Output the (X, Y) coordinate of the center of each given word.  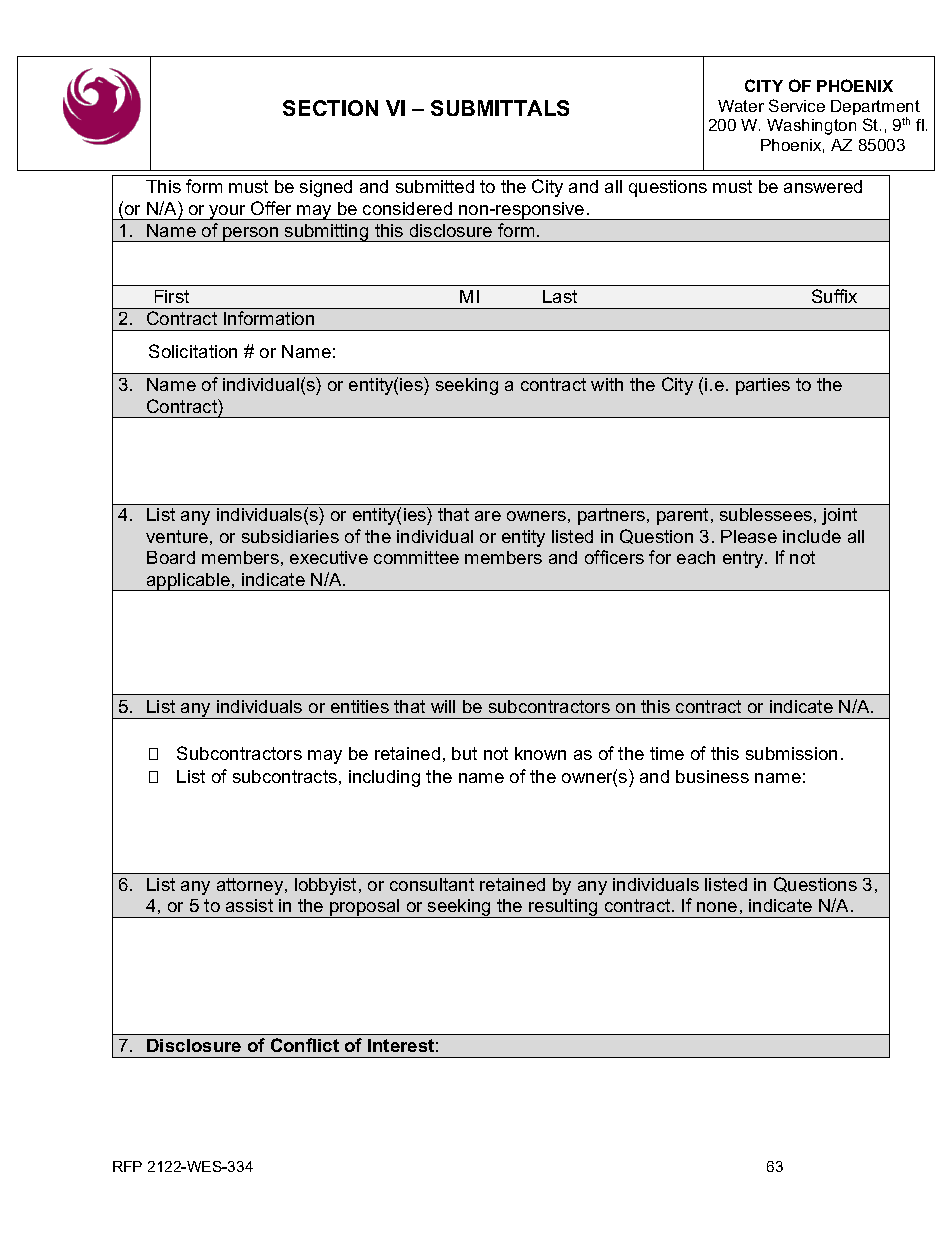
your (228, 212)
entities (360, 706)
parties (763, 386)
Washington (811, 127)
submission (791, 753)
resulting (563, 908)
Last (560, 296)
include (812, 536)
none (717, 907)
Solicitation (193, 351)
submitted (435, 186)
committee (416, 557)
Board (171, 557)
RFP (127, 1166)
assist (249, 905)
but (464, 753)
